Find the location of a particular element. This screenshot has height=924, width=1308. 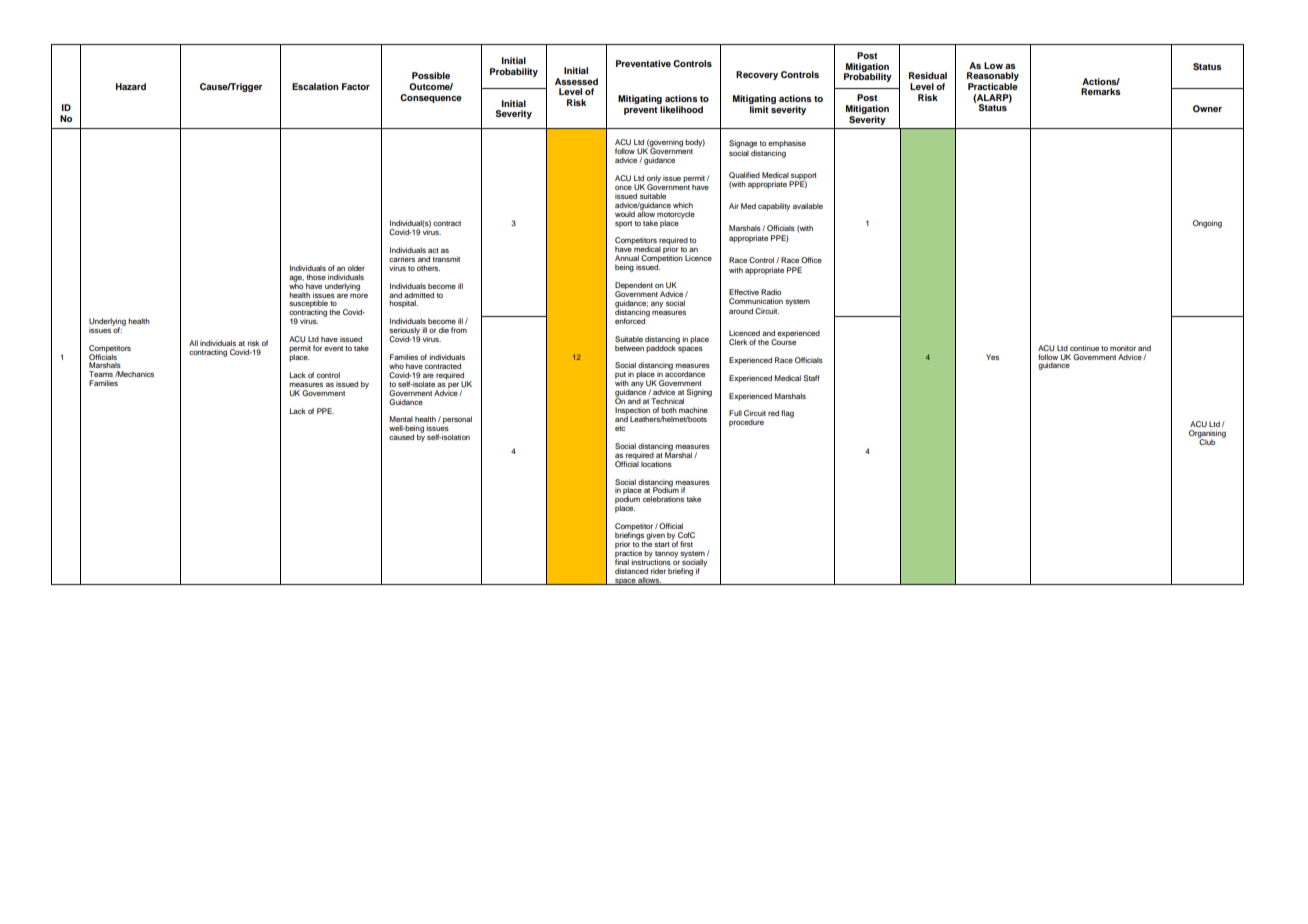

Mental is located at coordinates (401, 419).
